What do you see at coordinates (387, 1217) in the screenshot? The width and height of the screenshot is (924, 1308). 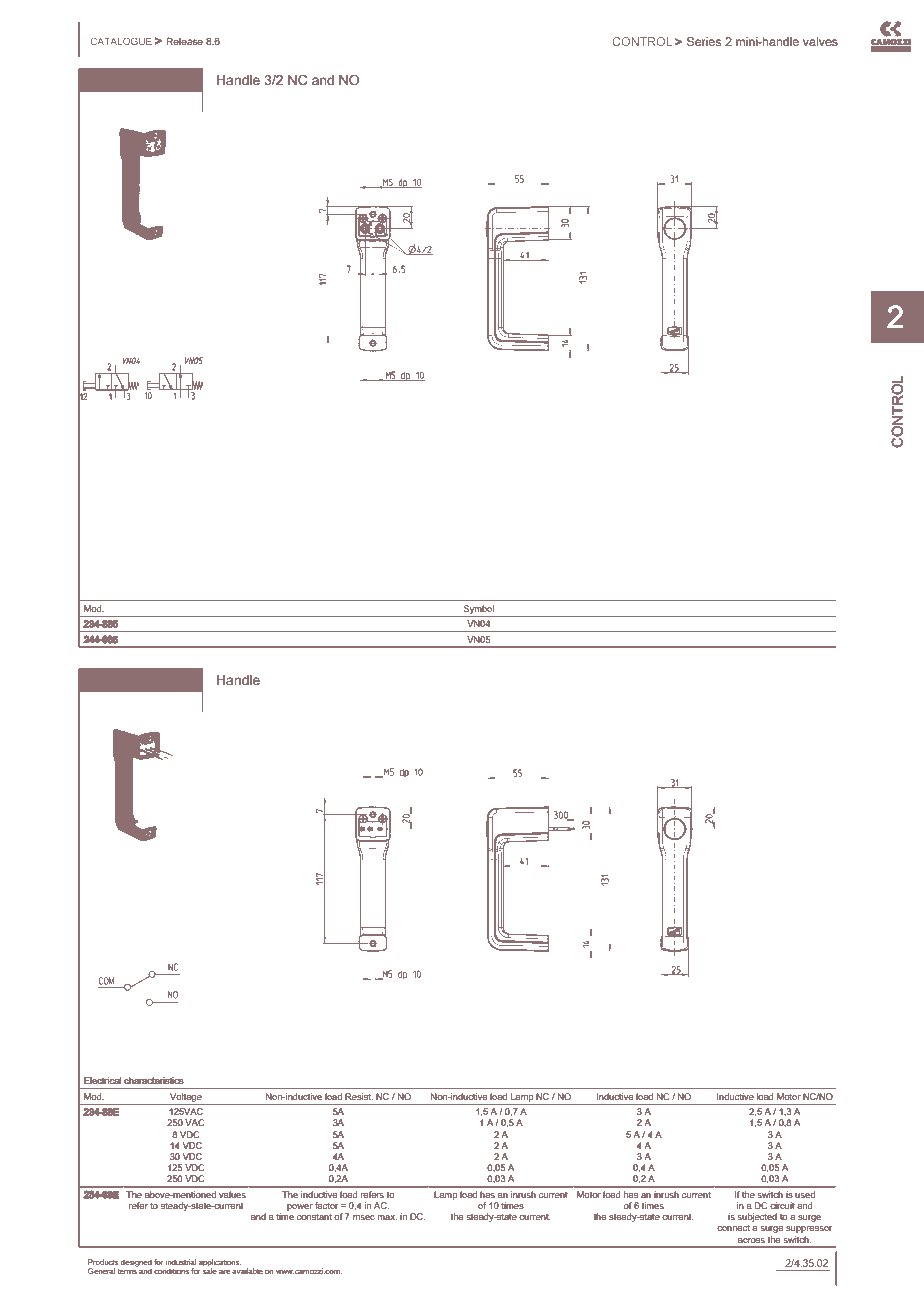 I see `max` at bounding box center [387, 1217].
